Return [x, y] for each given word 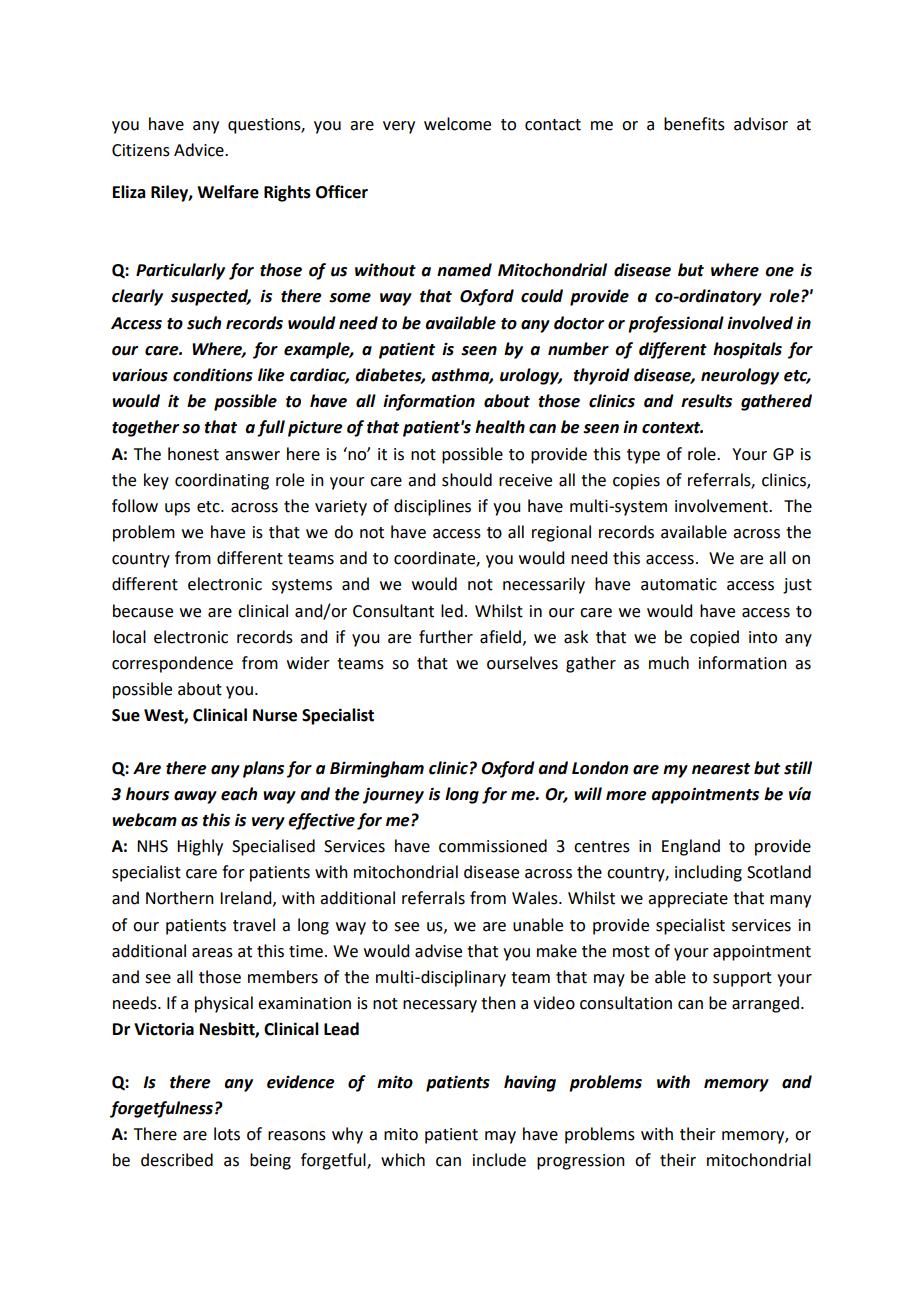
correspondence [172, 664]
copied [714, 638]
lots [227, 1134]
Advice [200, 150]
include [499, 1160]
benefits [694, 124]
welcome [457, 124]
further [446, 637]
